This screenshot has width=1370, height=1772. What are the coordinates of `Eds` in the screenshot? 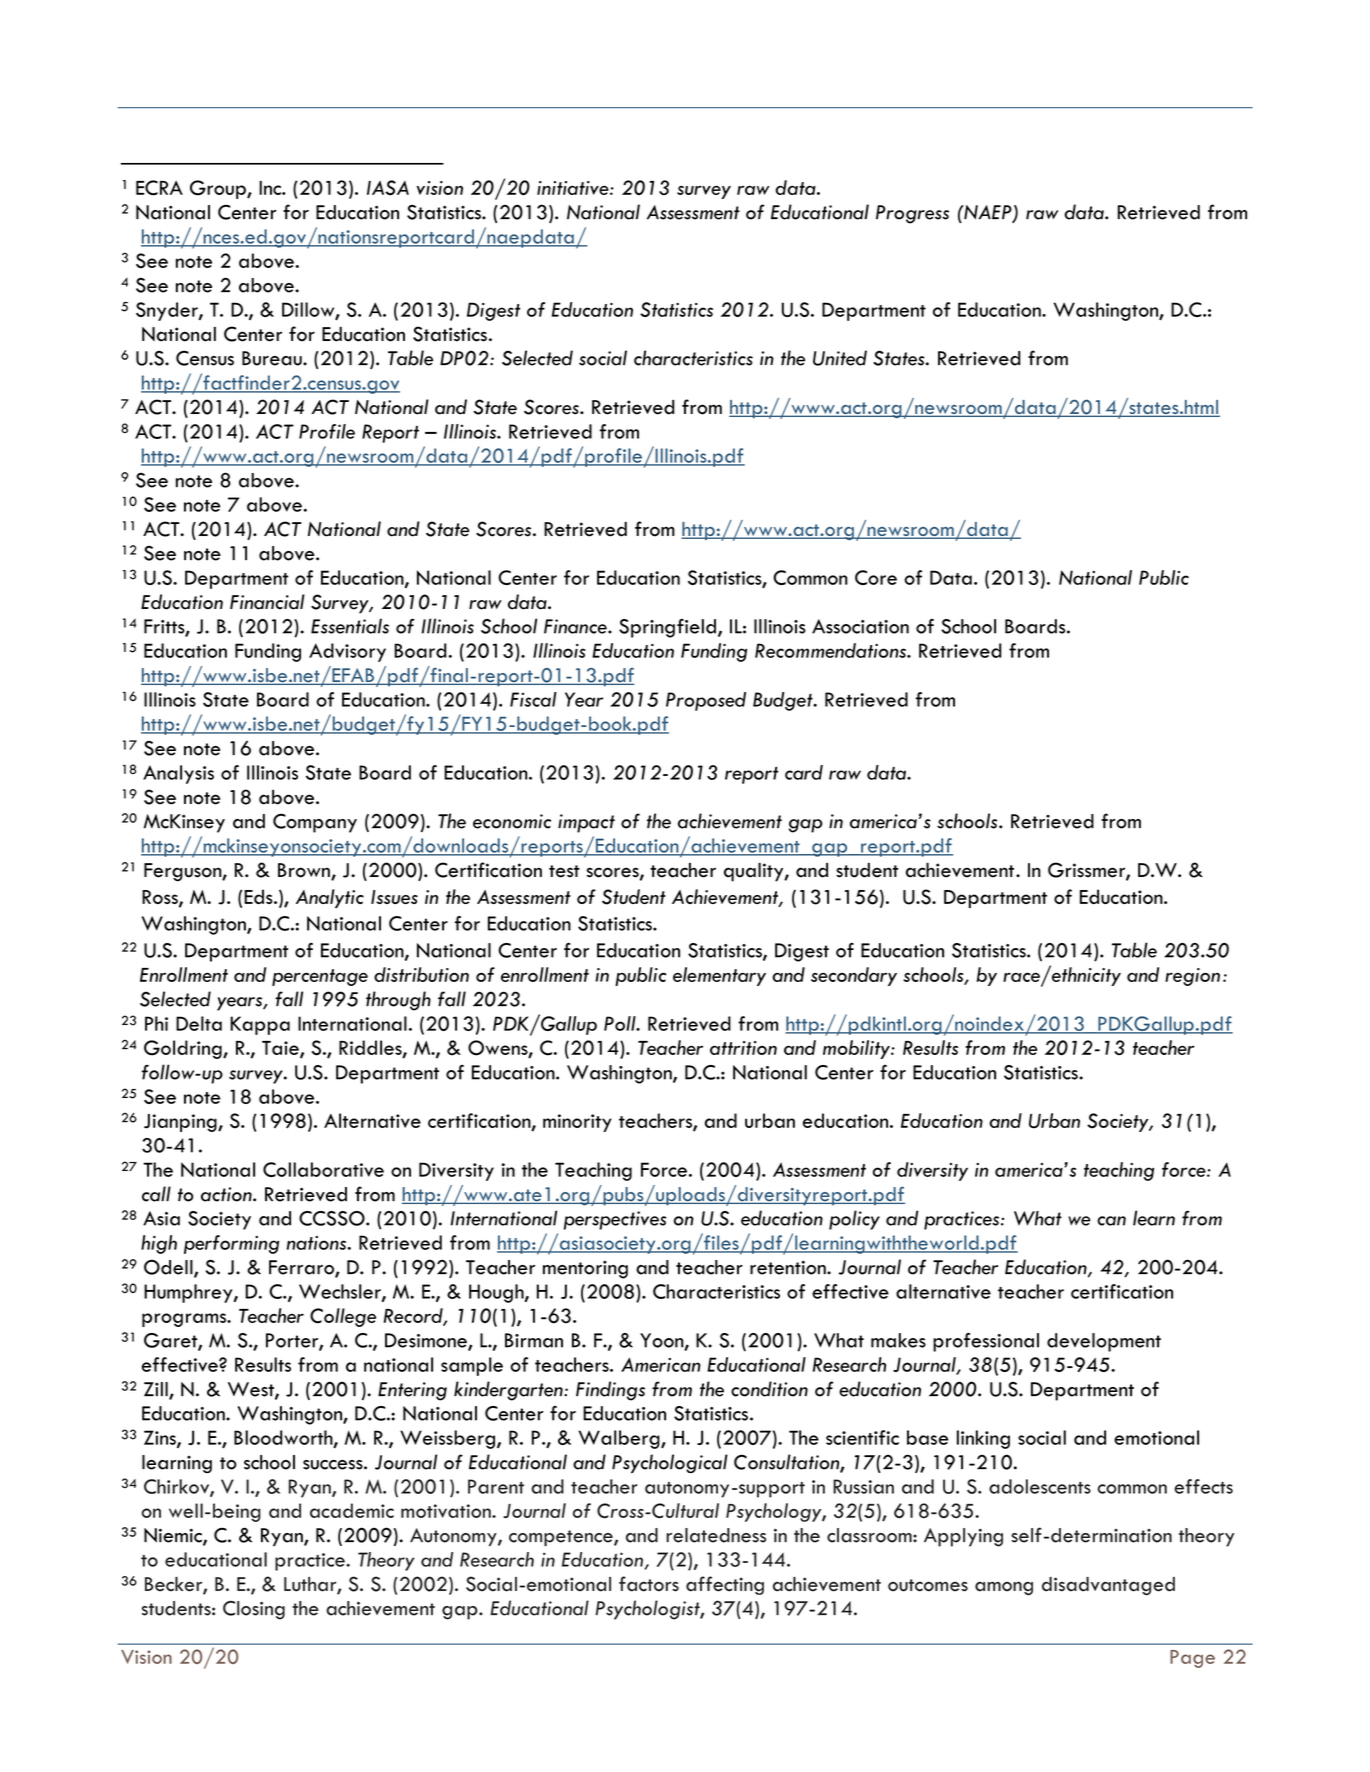 It's located at (259, 896).
